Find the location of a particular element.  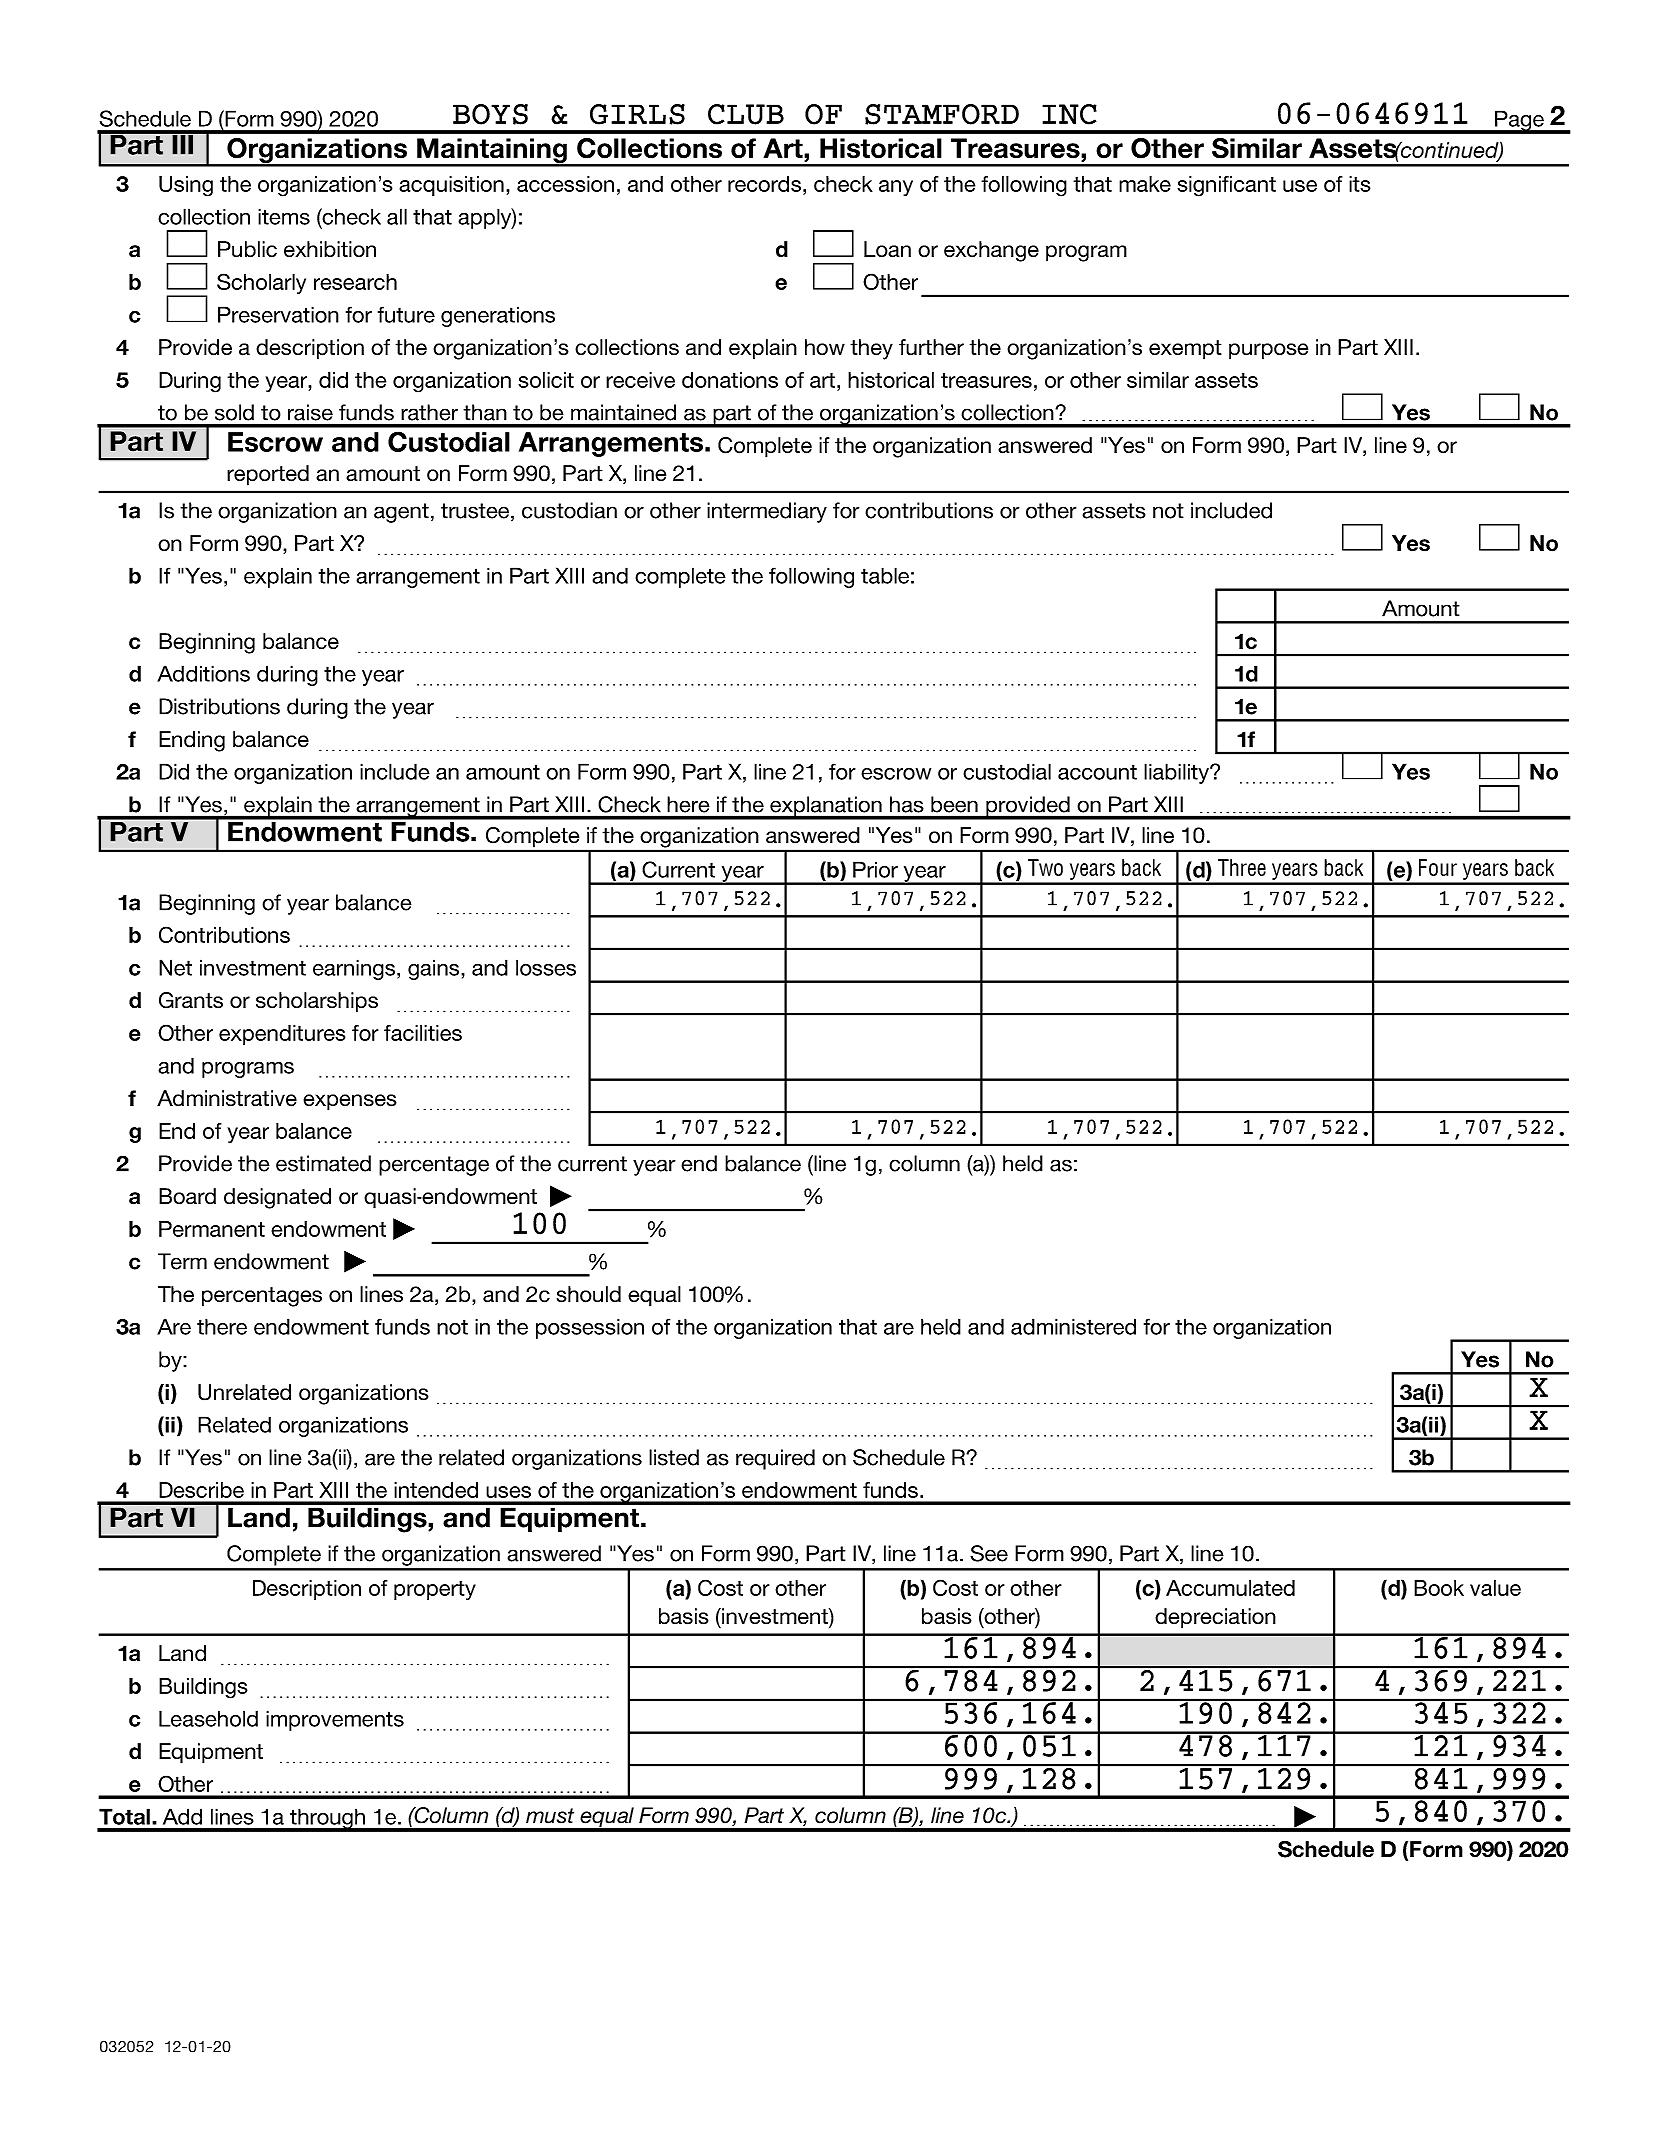

improvements is located at coordinates (335, 1720).
